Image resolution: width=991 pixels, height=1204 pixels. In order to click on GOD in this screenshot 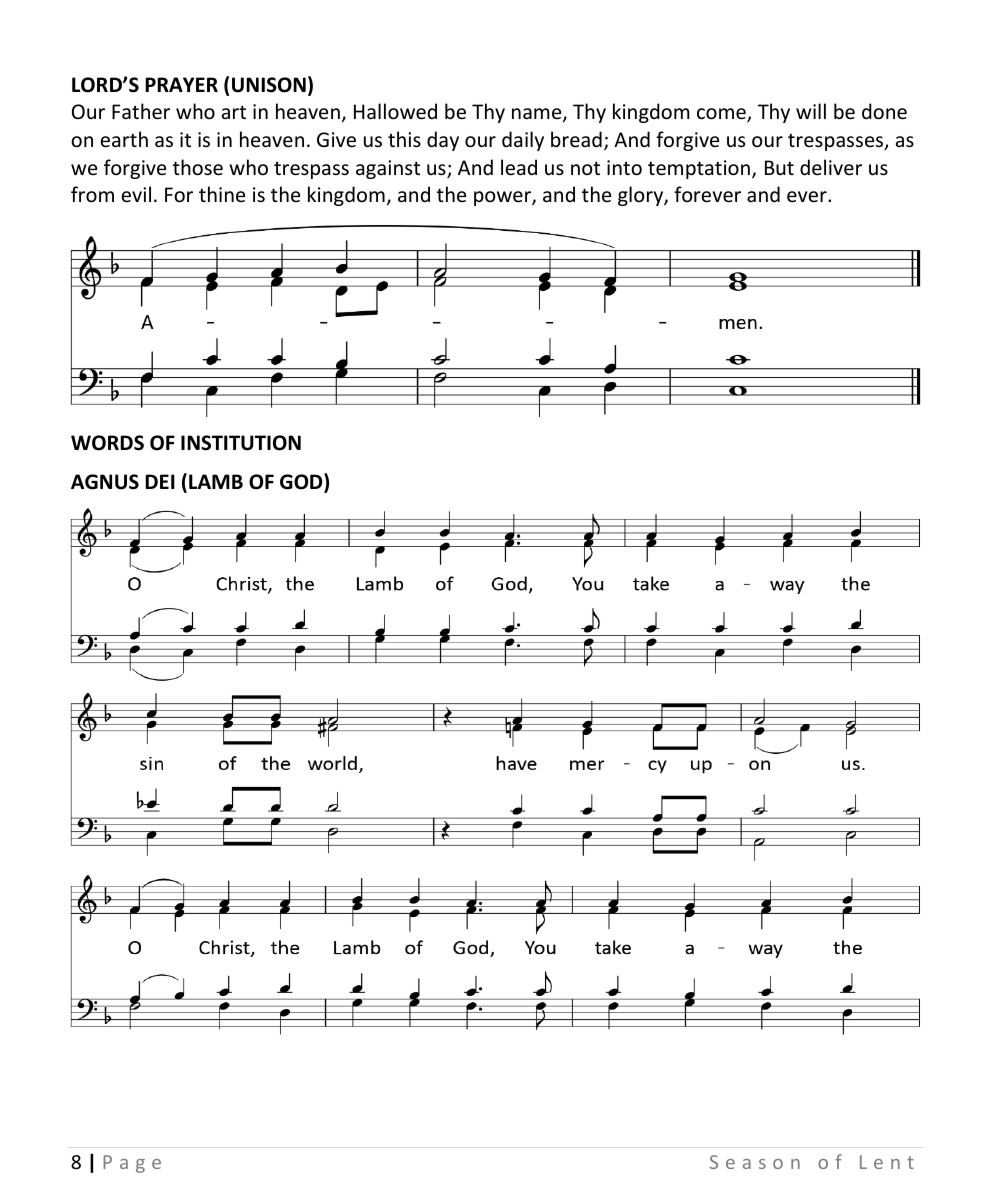, I will do `click(302, 482)`.
